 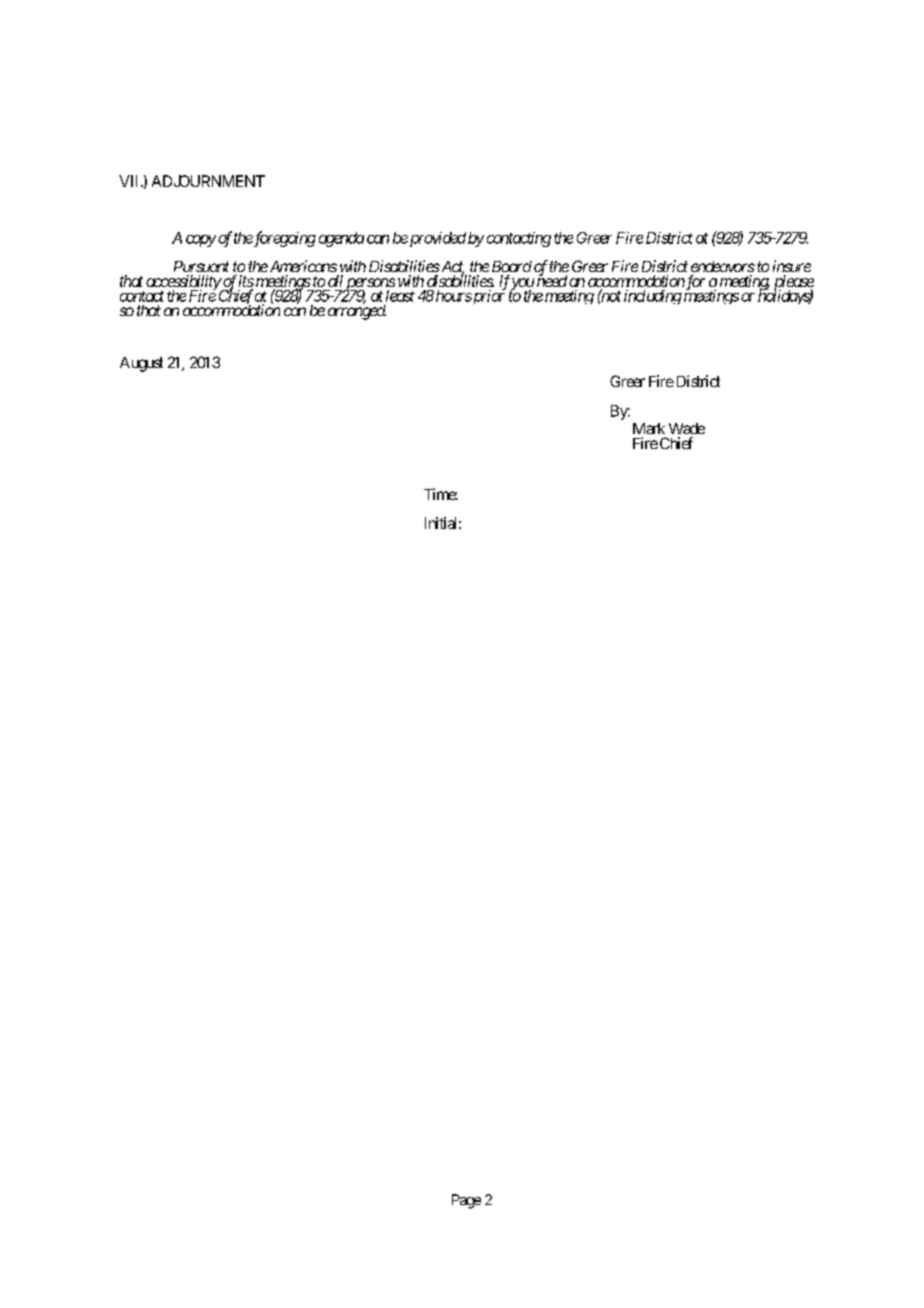 I want to click on Mark, so click(x=649, y=428).
